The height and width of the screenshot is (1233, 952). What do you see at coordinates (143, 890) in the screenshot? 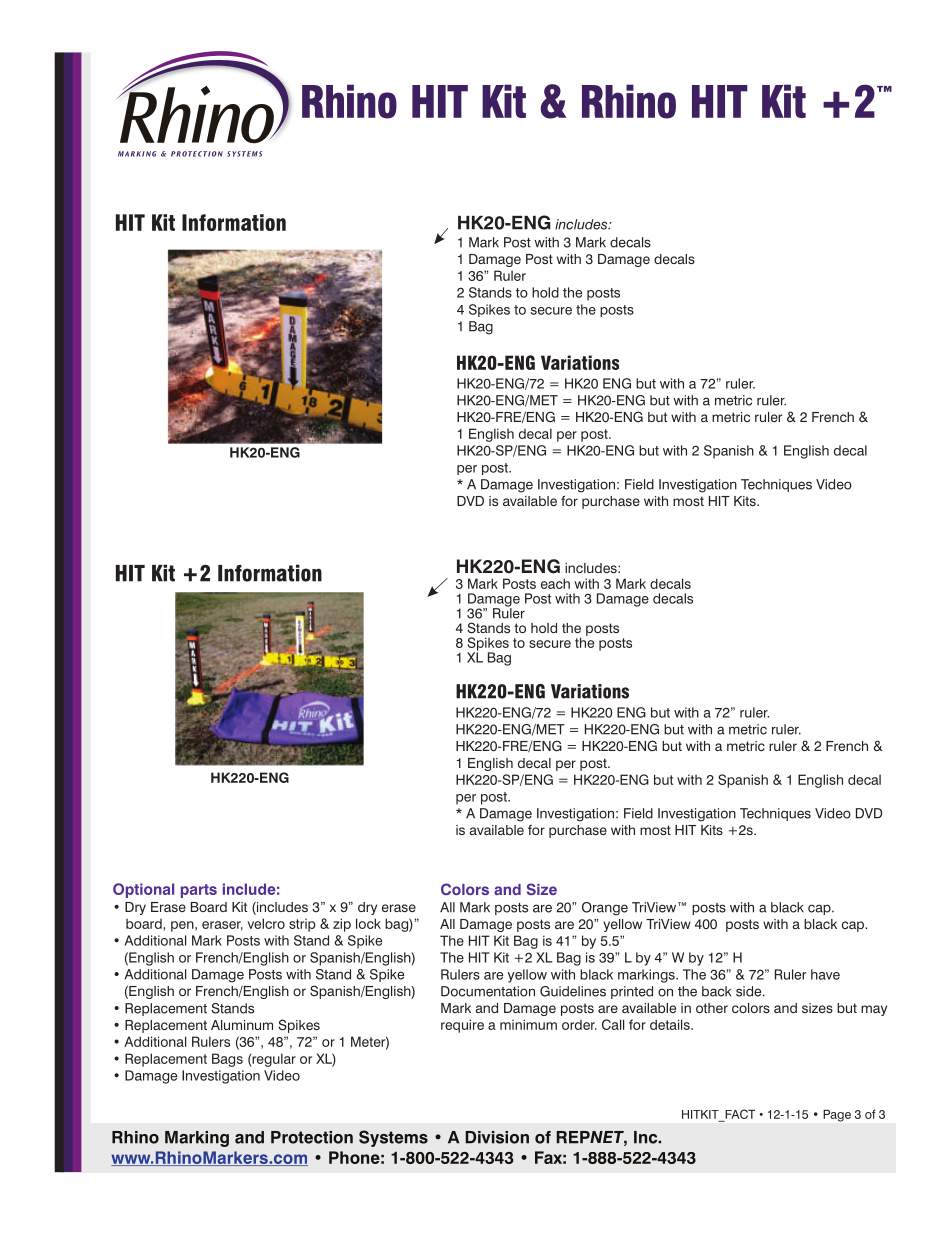
I see `Optional` at bounding box center [143, 890].
